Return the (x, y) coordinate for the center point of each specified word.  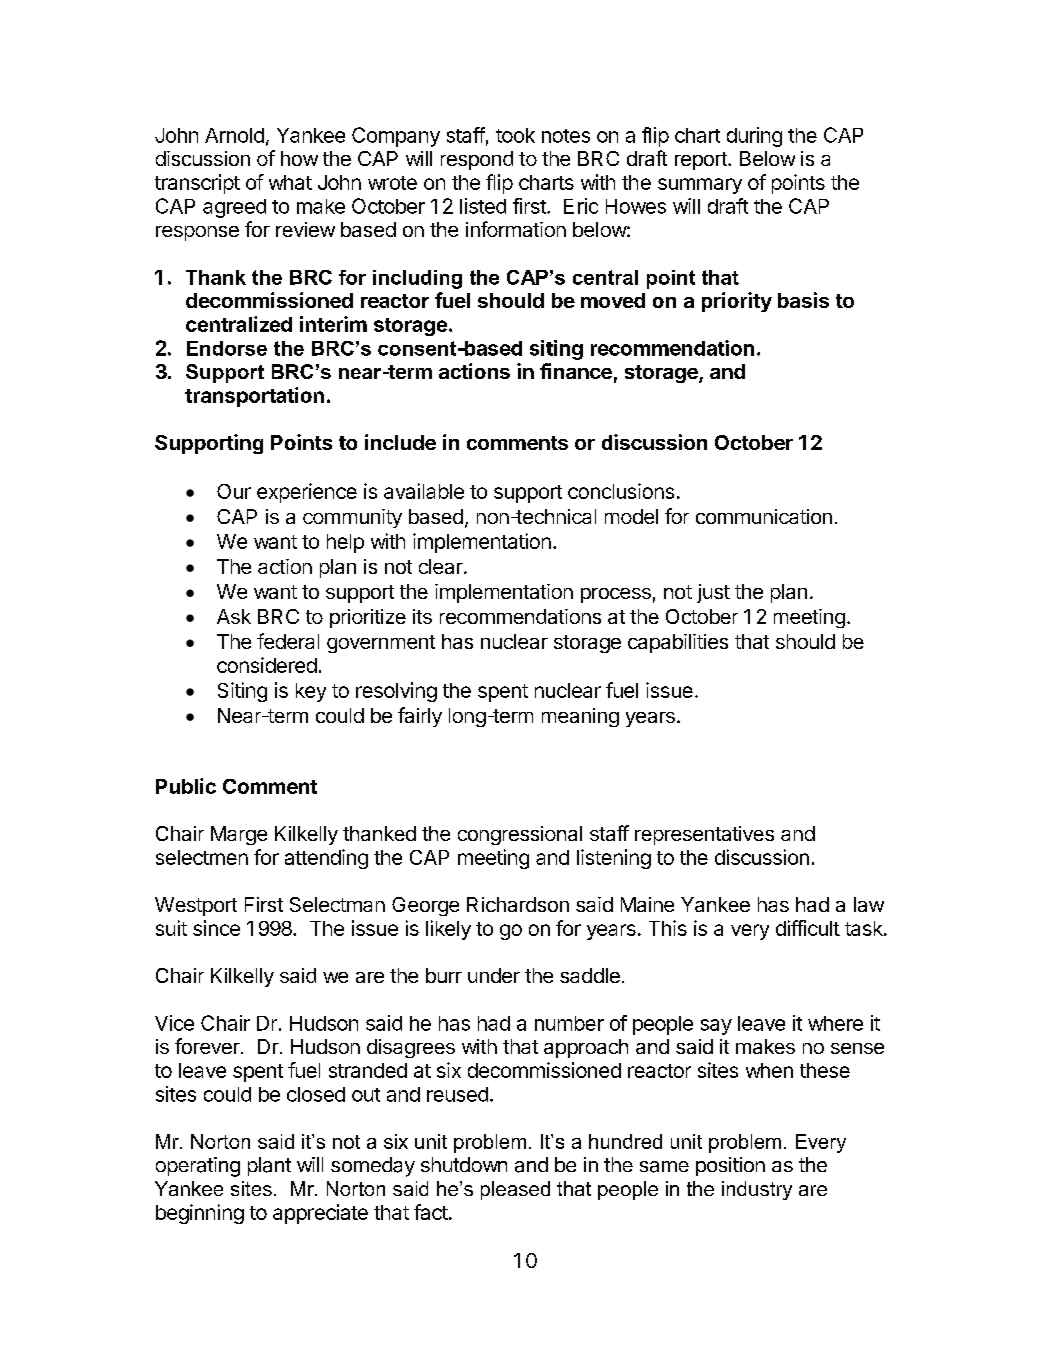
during (754, 137)
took (515, 135)
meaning (580, 717)
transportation (254, 397)
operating (198, 1167)
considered (267, 665)
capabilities (678, 643)
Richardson (518, 904)
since (216, 928)
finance (576, 371)
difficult (808, 928)
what (290, 182)
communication (764, 516)
